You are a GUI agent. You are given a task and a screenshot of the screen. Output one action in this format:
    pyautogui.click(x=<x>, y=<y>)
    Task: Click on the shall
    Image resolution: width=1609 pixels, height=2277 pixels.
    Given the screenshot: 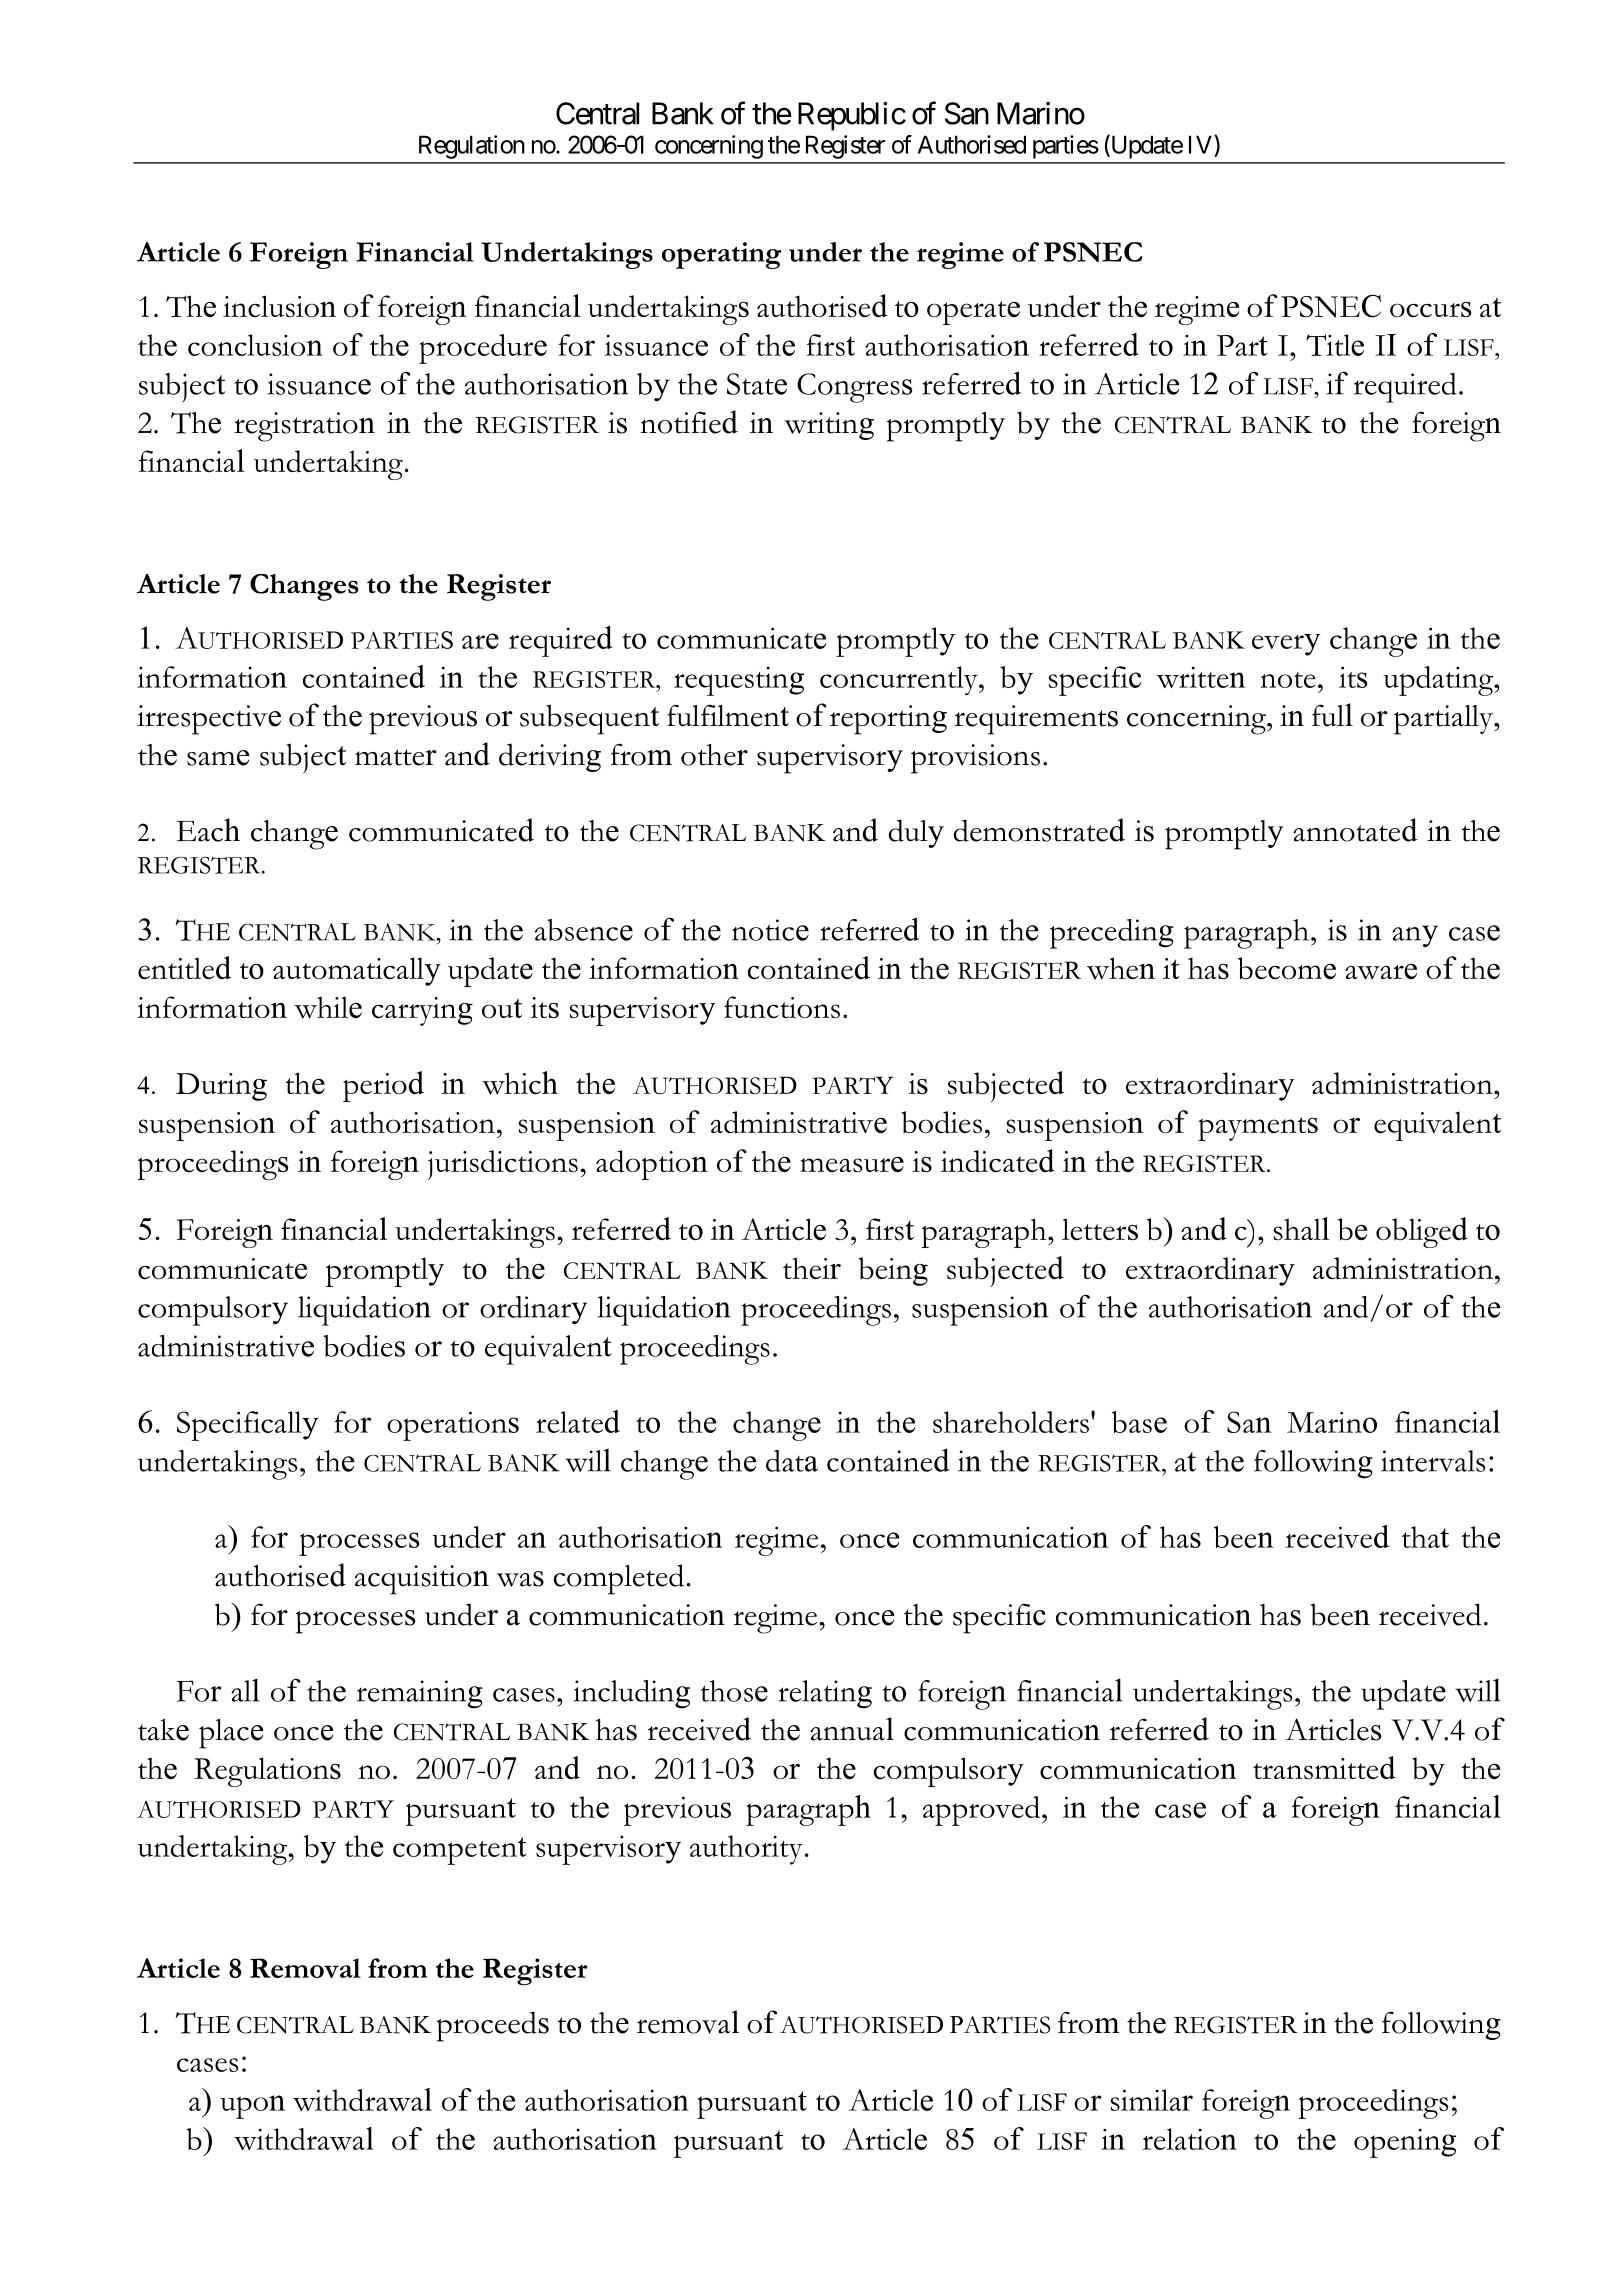 What is the action you would take?
    pyautogui.click(x=1302, y=1229)
